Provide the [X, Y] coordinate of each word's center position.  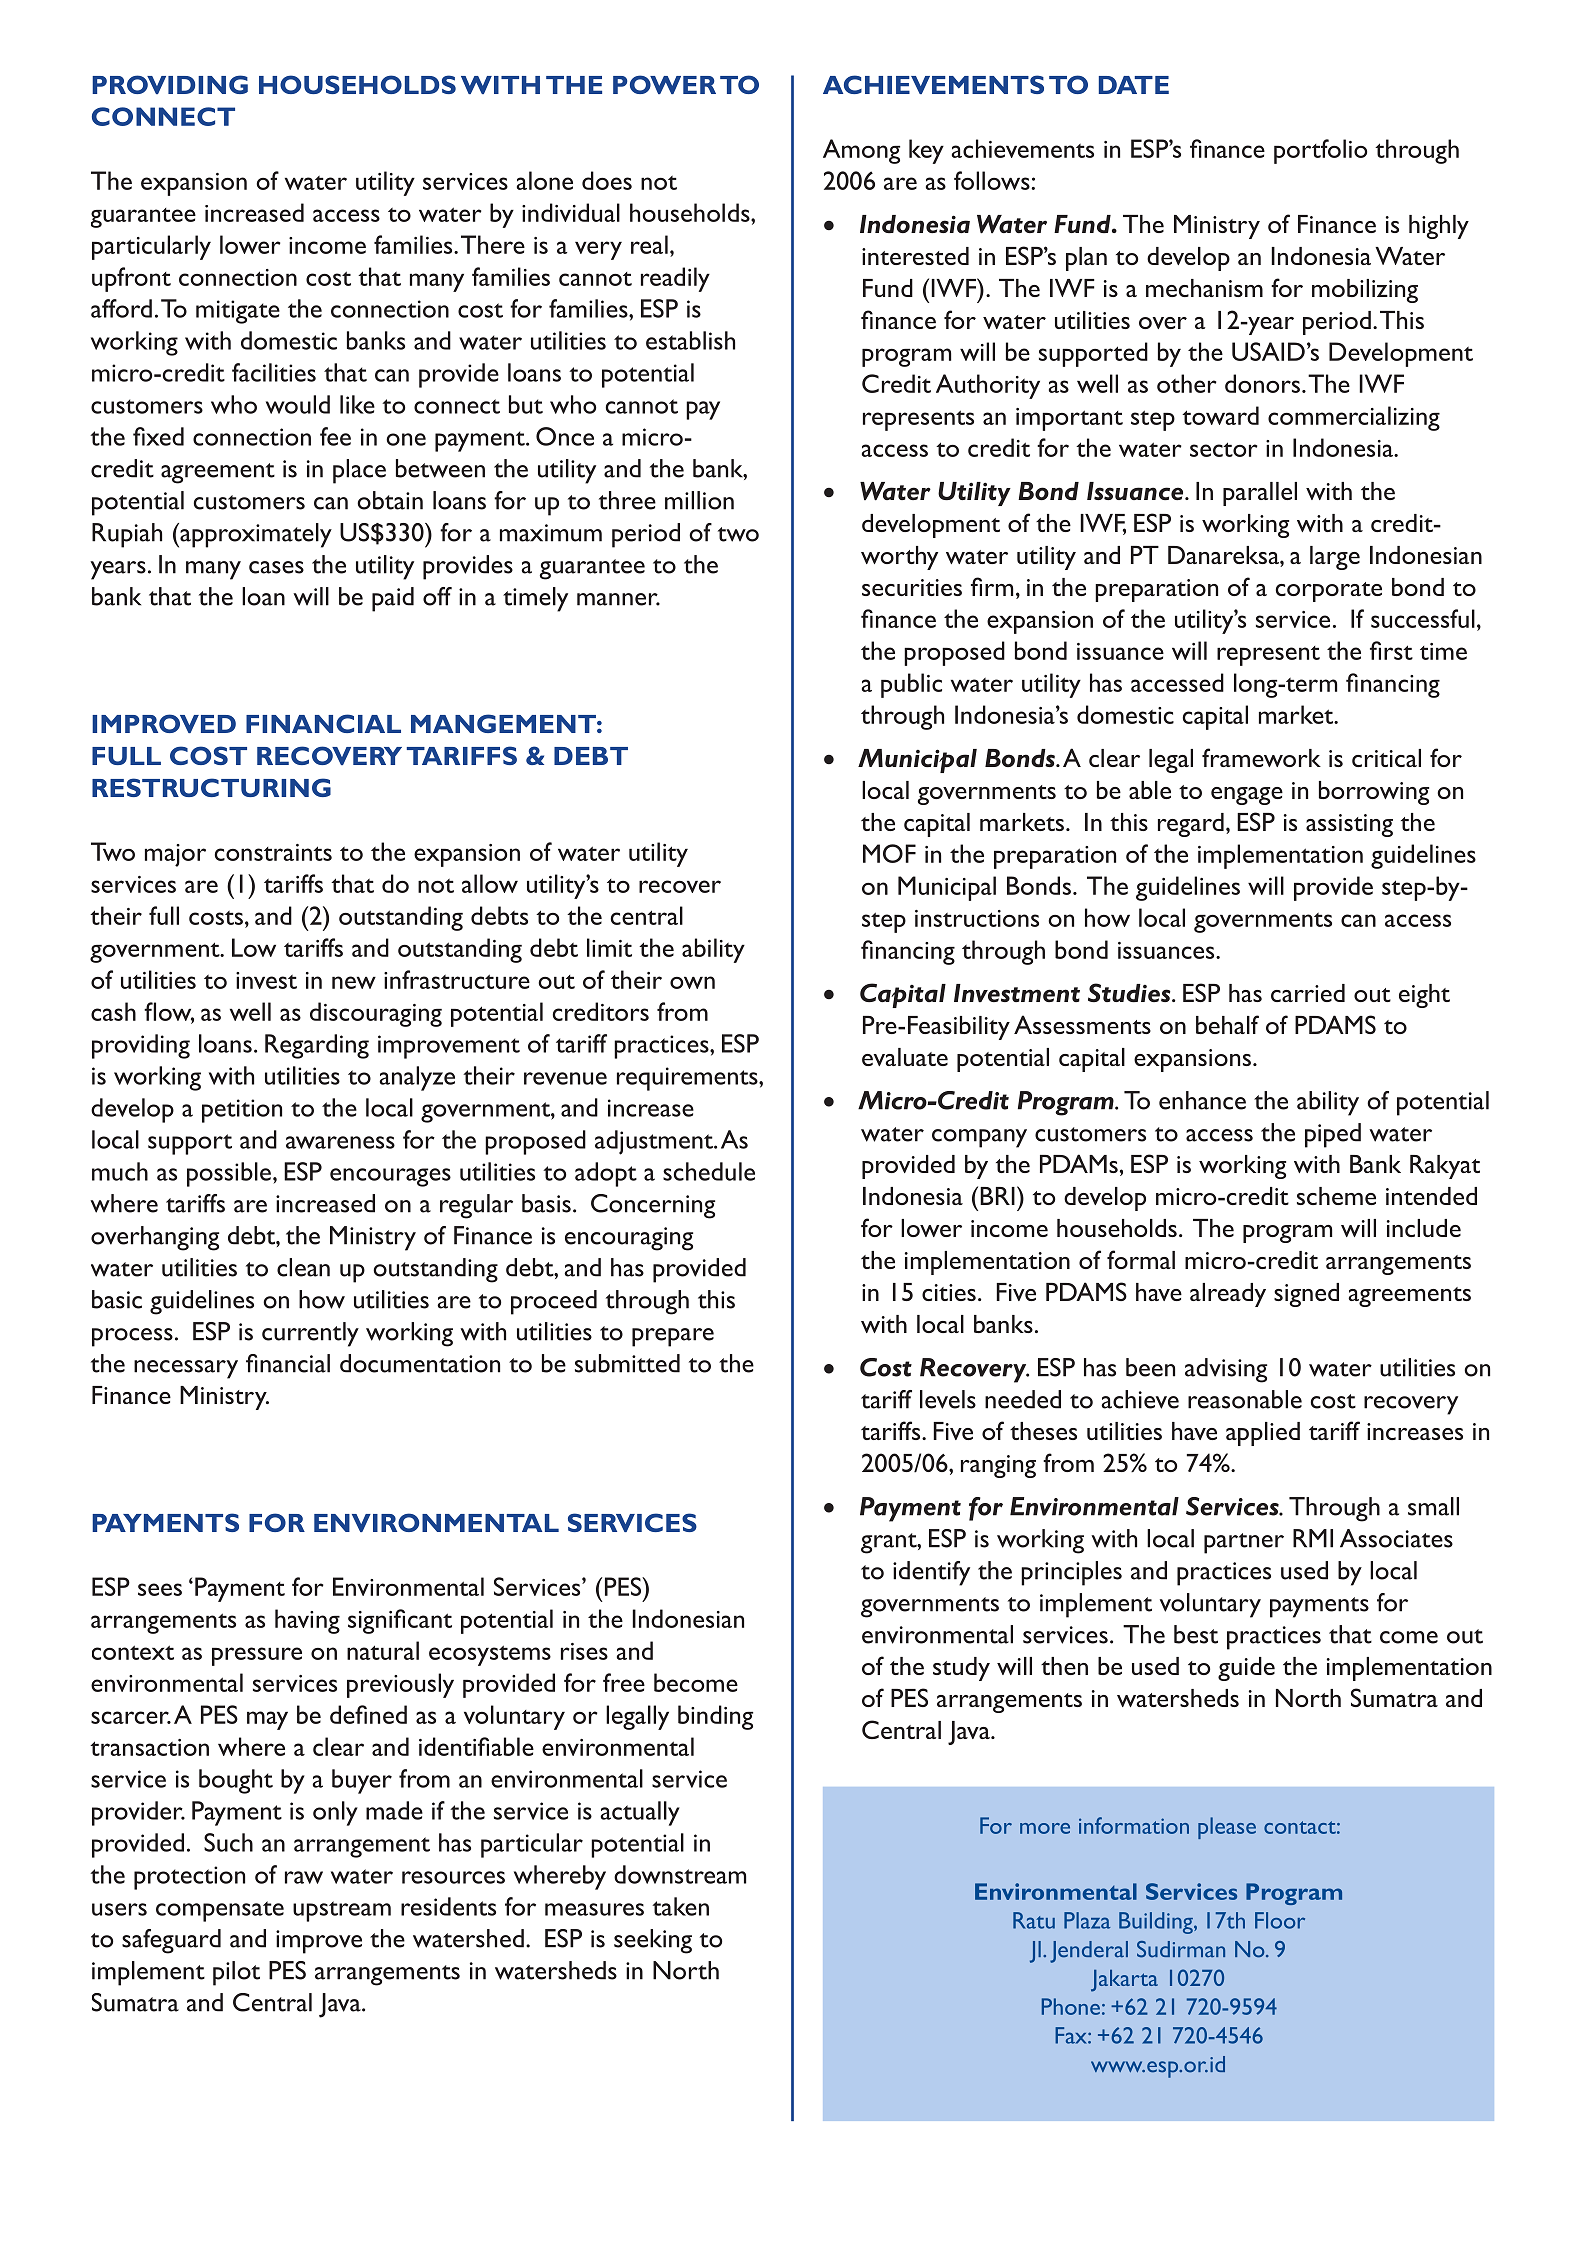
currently [310, 1334]
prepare [673, 1337]
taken [680, 1906]
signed [1306, 1295]
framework [1261, 757]
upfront [131, 279]
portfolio [1320, 151]
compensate [220, 1911]
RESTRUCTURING [211, 787]
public [911, 685]
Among [861, 151]
